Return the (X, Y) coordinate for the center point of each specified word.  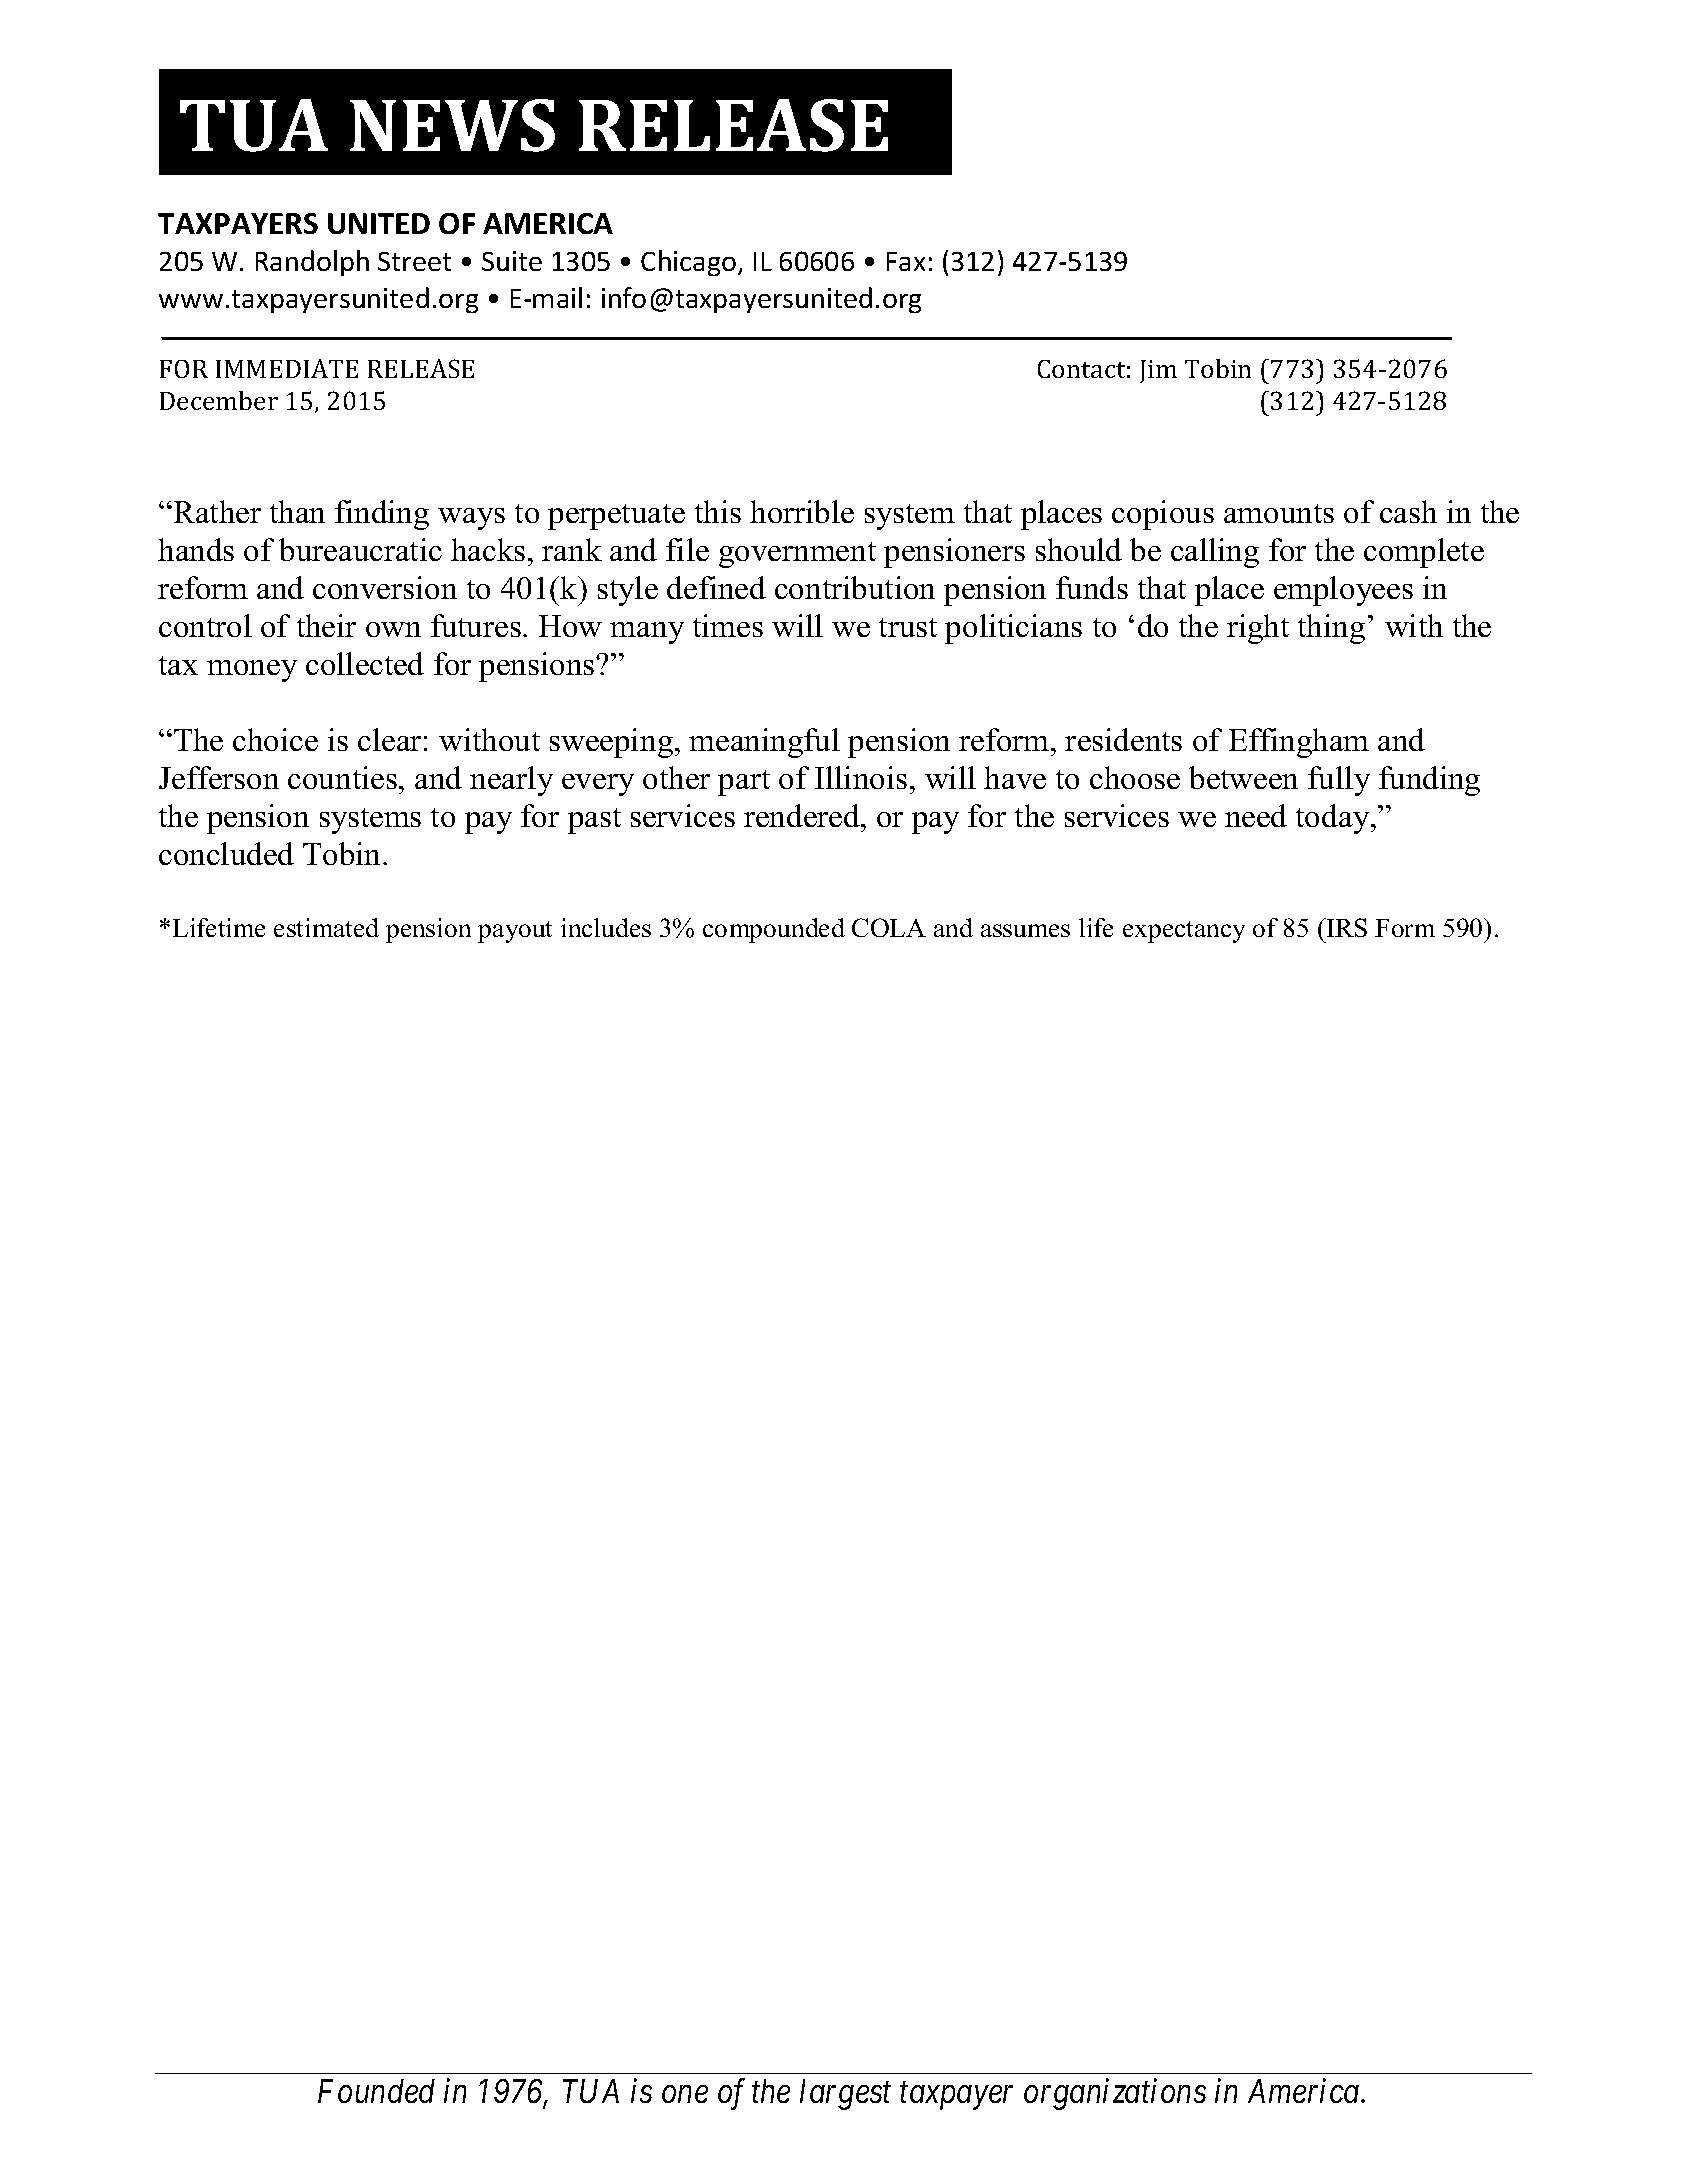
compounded (774, 930)
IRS (1346, 927)
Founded (376, 2091)
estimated (326, 927)
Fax (906, 261)
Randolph (312, 263)
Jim (1158, 371)
